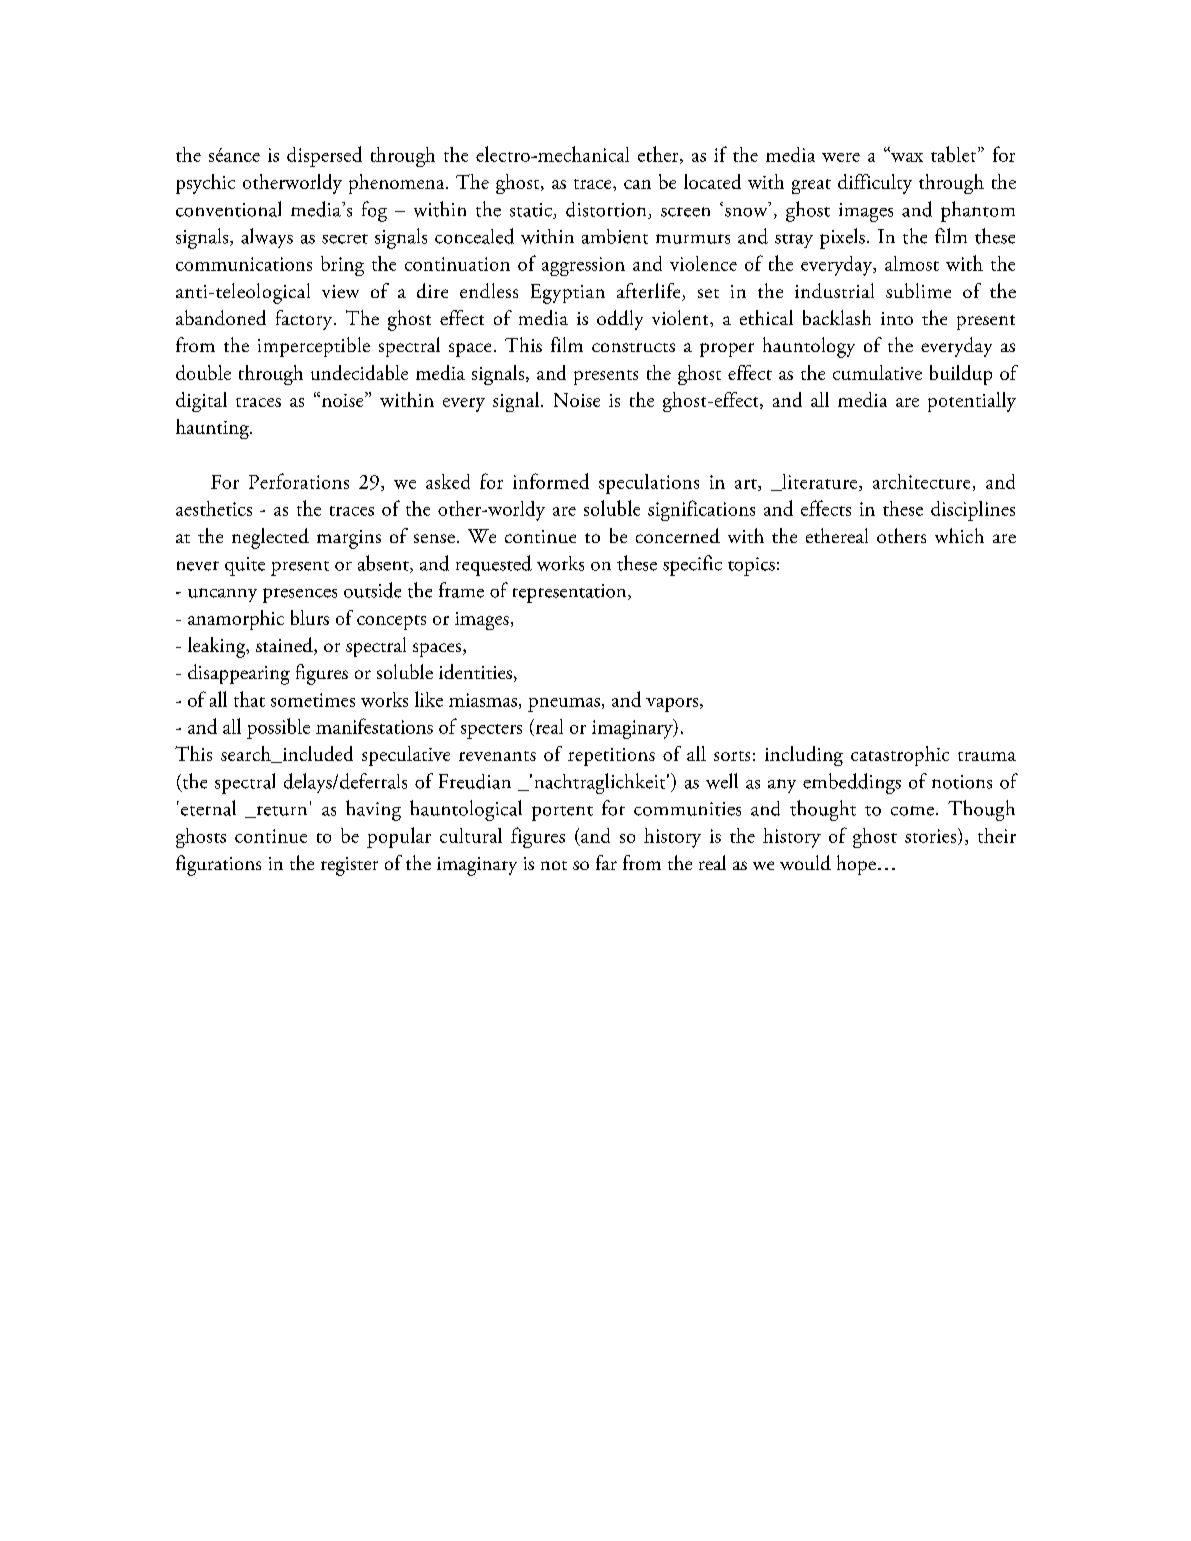  Describe the element at coordinates (875, 184) in the image. I see `difficulty` at that location.
